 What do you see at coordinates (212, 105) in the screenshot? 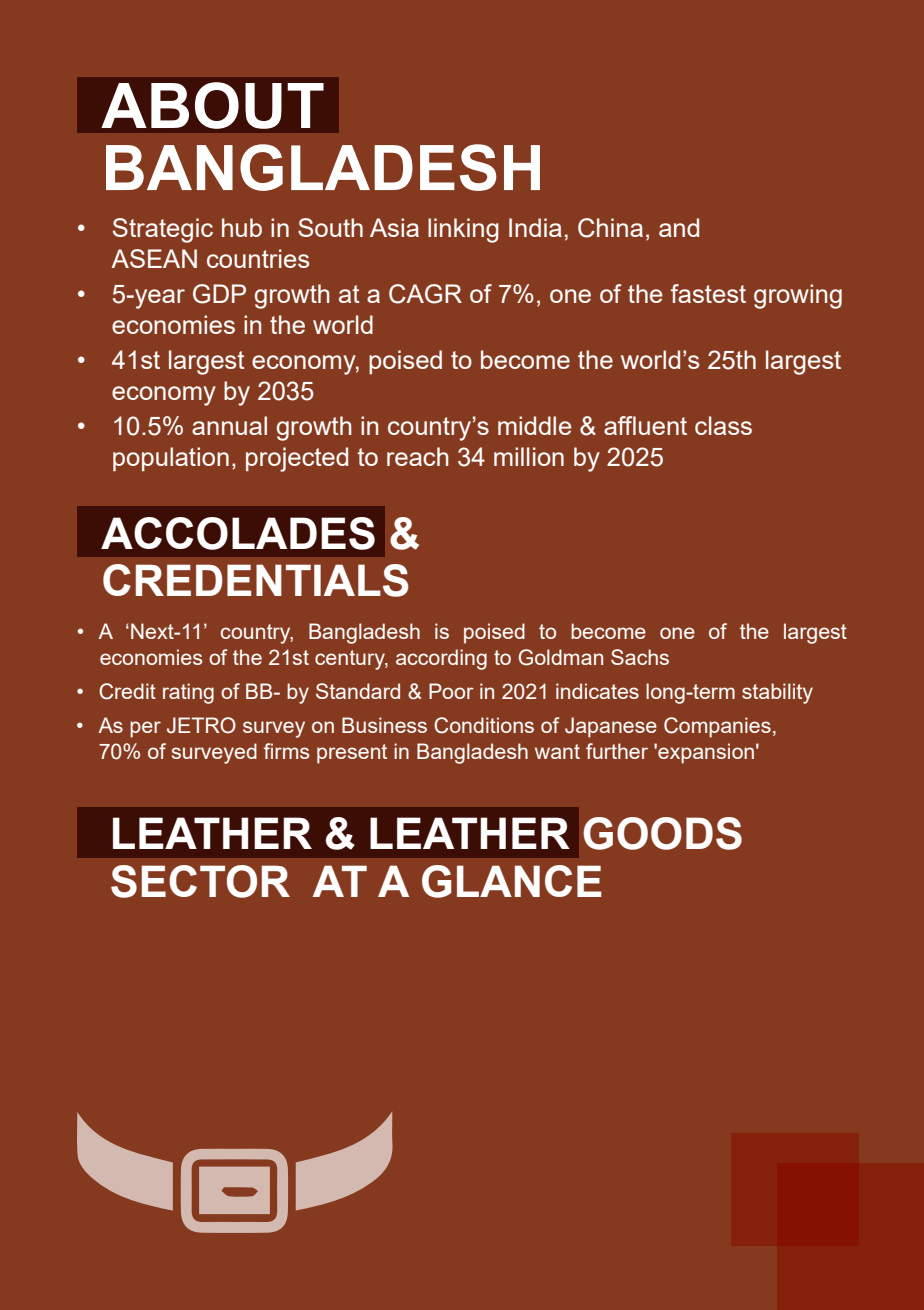
I see `ABOUT` at bounding box center [212, 105].
